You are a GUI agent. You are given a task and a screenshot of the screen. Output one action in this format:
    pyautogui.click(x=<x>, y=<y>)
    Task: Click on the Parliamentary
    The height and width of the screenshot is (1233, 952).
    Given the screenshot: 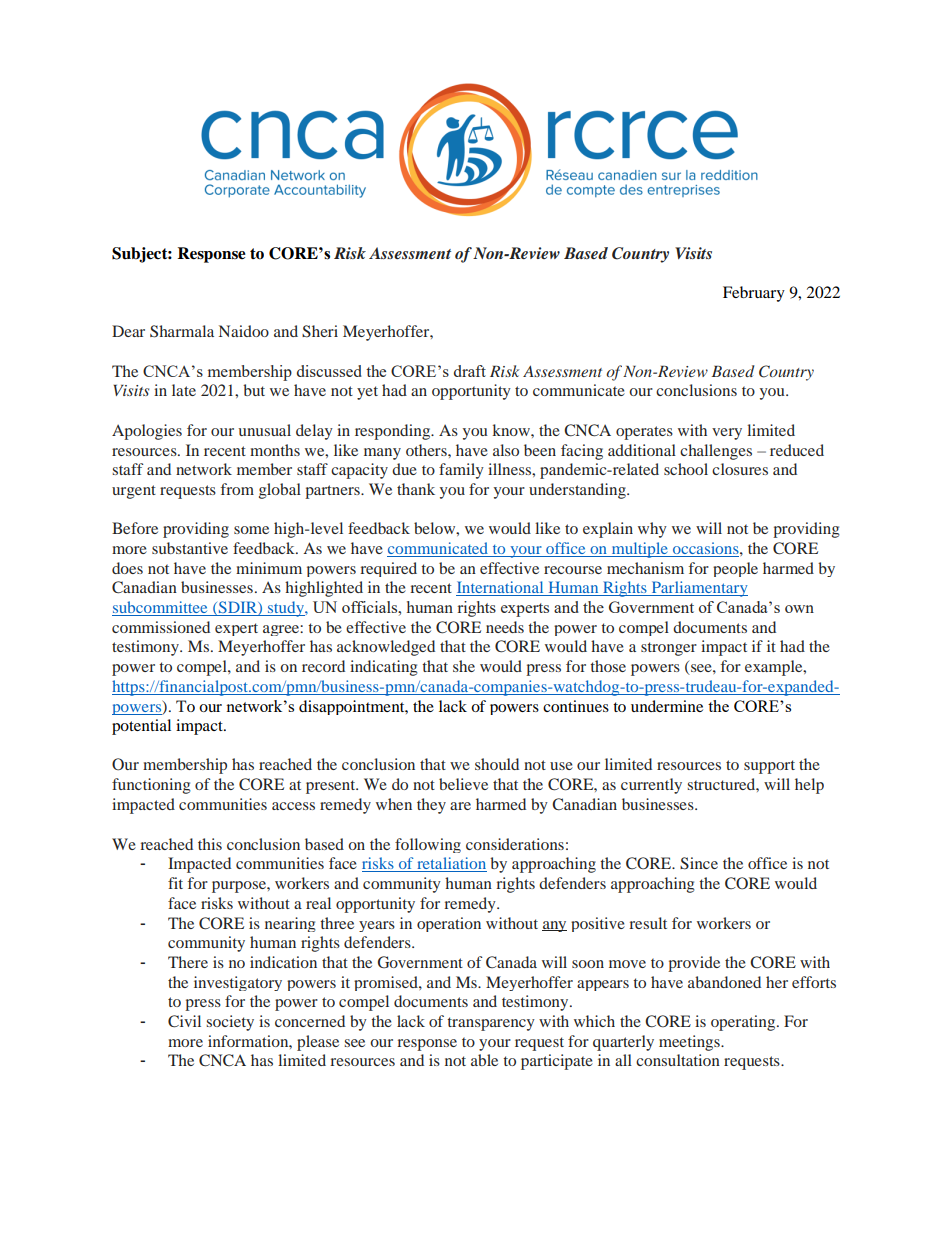 What is the action you would take?
    pyautogui.click(x=698, y=589)
